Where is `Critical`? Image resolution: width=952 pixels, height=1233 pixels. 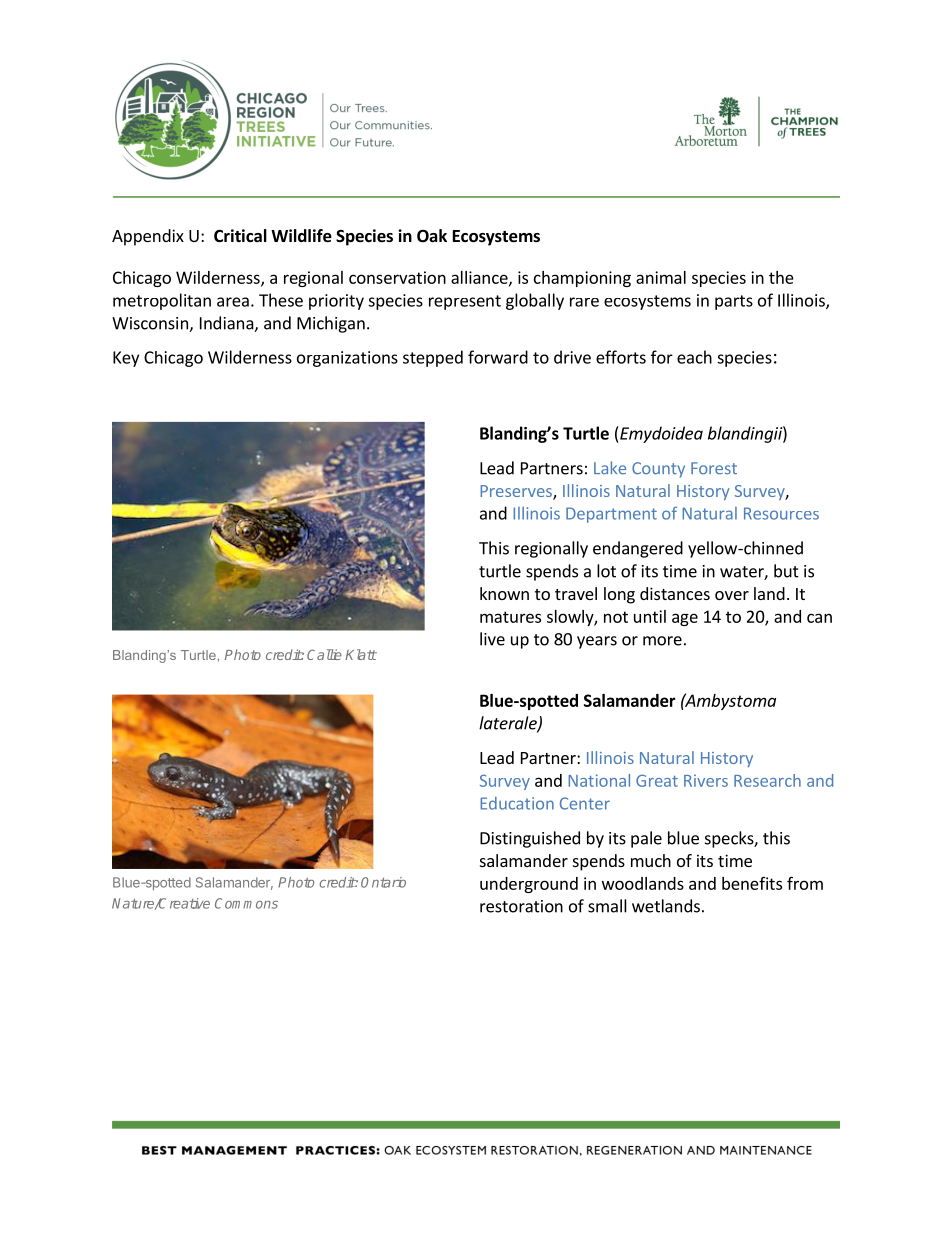
Critical is located at coordinates (240, 235).
